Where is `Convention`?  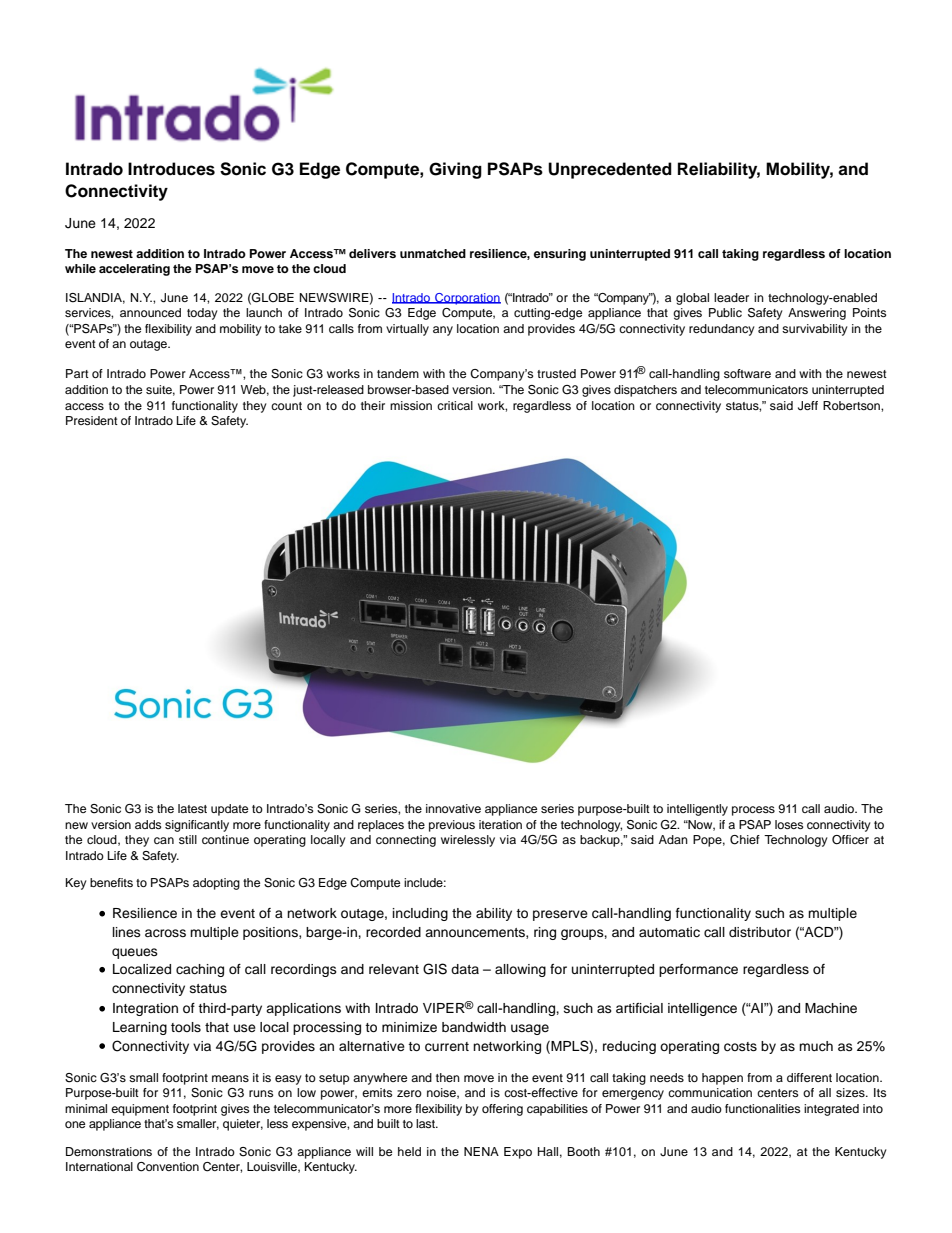
Convention is located at coordinates (168, 1167).
